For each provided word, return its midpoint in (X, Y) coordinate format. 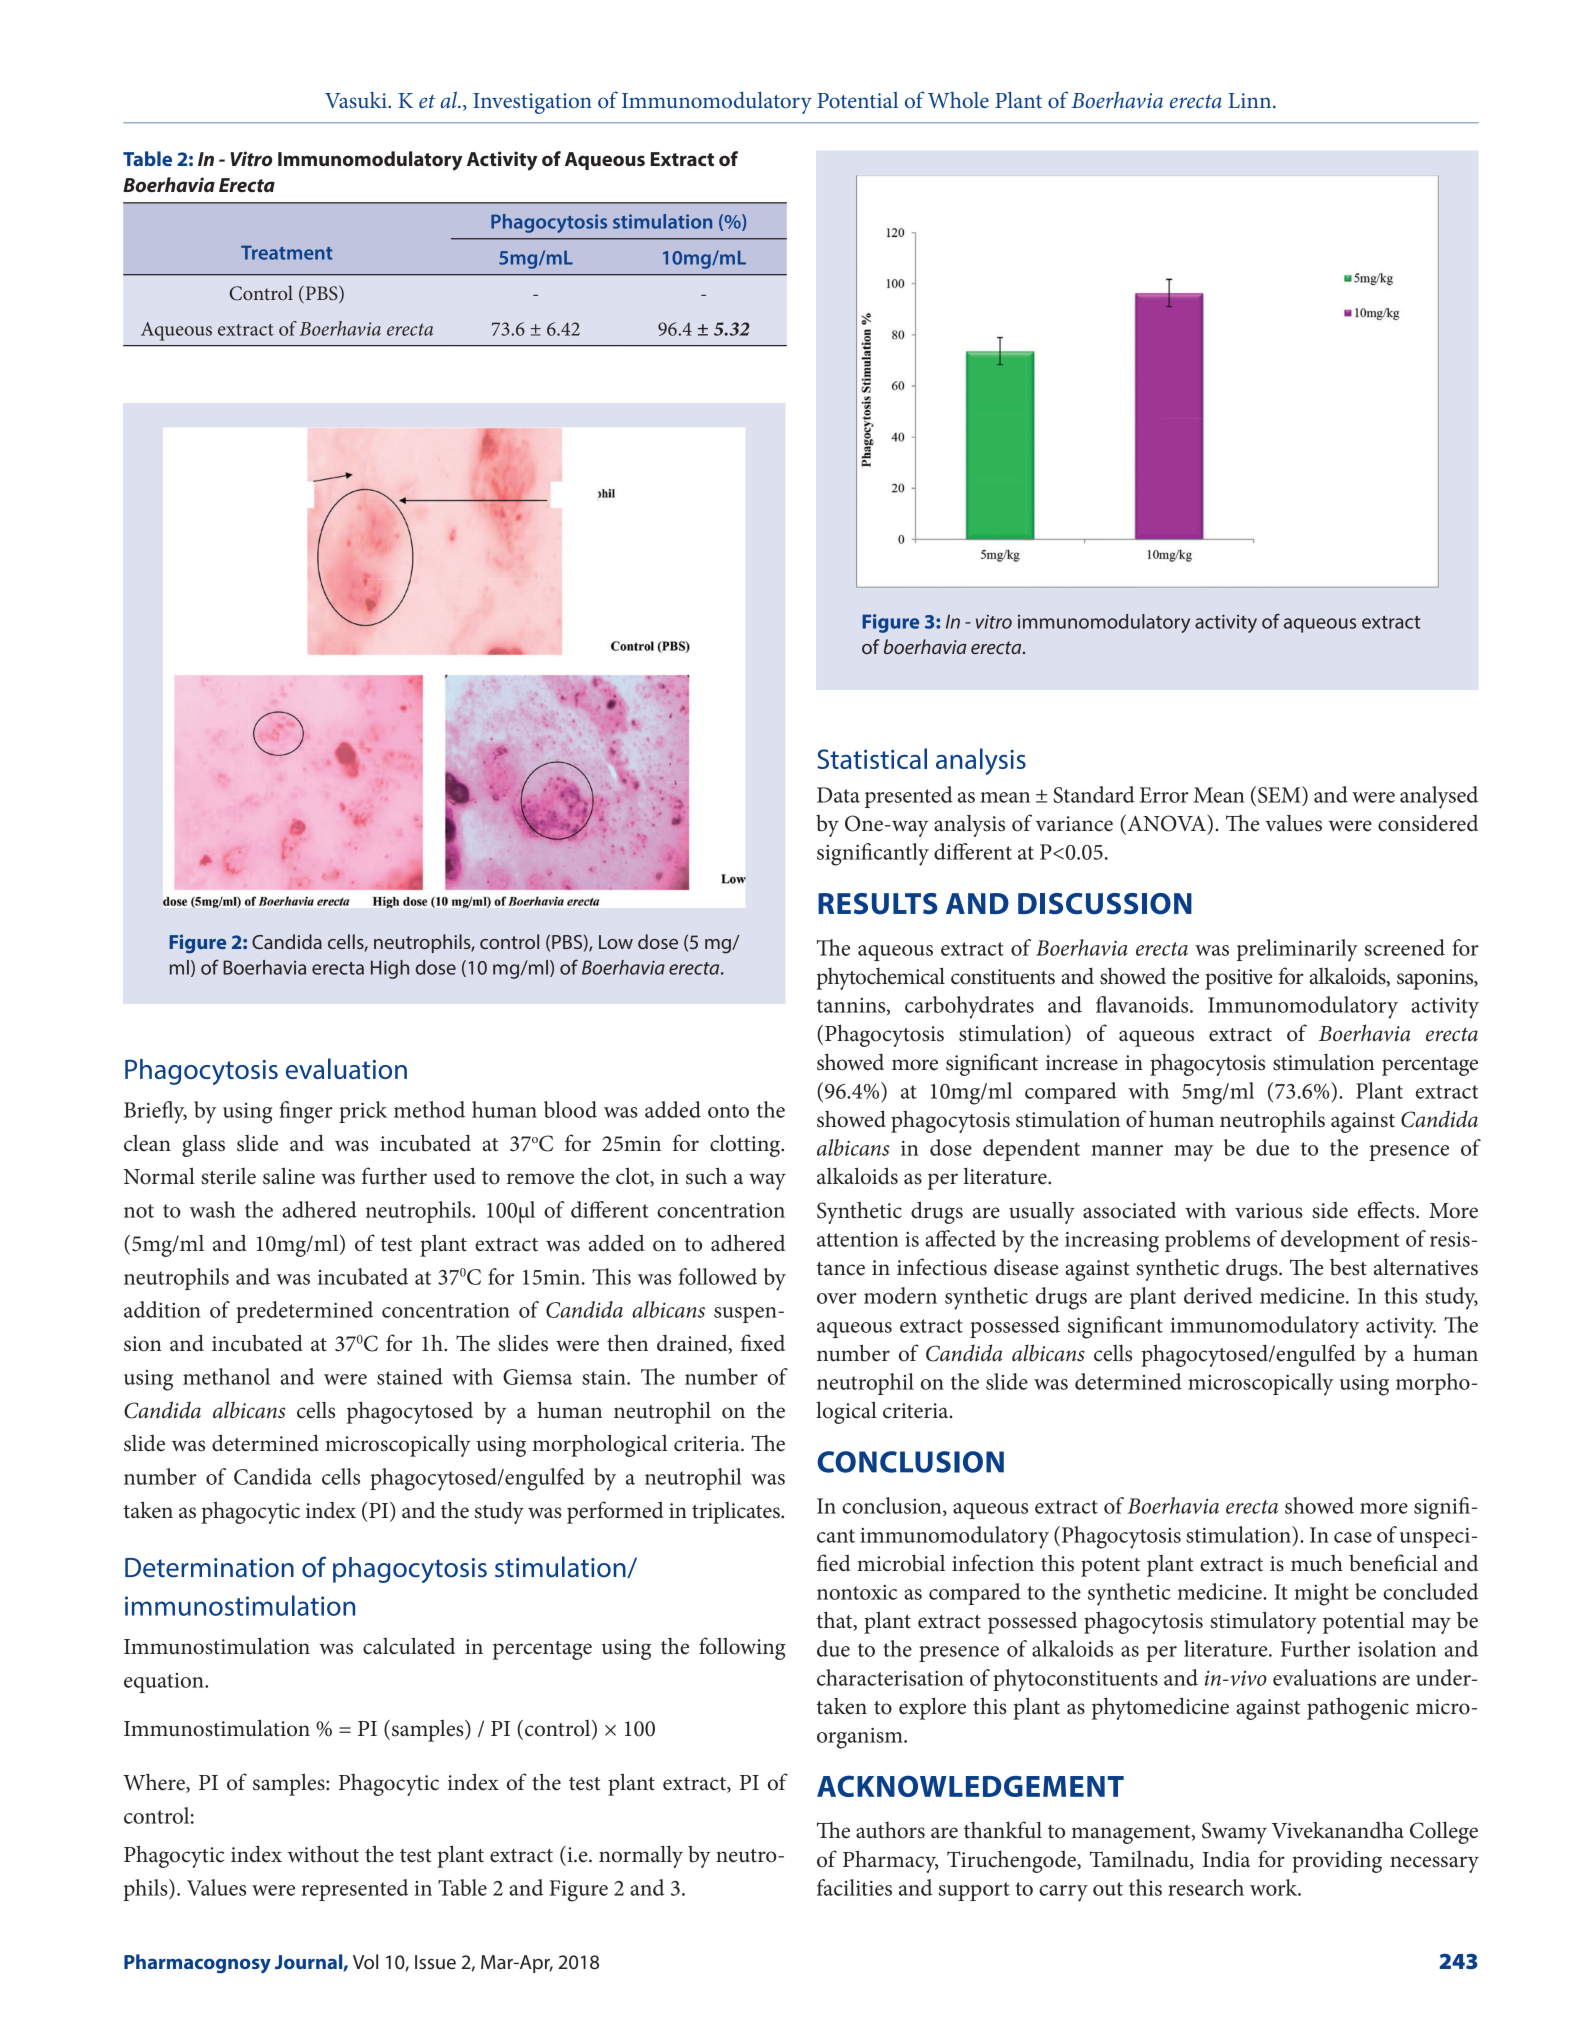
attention (858, 1239)
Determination (209, 1568)
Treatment (286, 253)
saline (289, 1176)
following (742, 1648)
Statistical (872, 758)
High (390, 969)
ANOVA (1166, 824)
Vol (365, 1961)
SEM (1280, 794)
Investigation (532, 103)
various (1269, 1211)
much (1317, 1563)
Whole (958, 100)
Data (838, 795)
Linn (1251, 100)
